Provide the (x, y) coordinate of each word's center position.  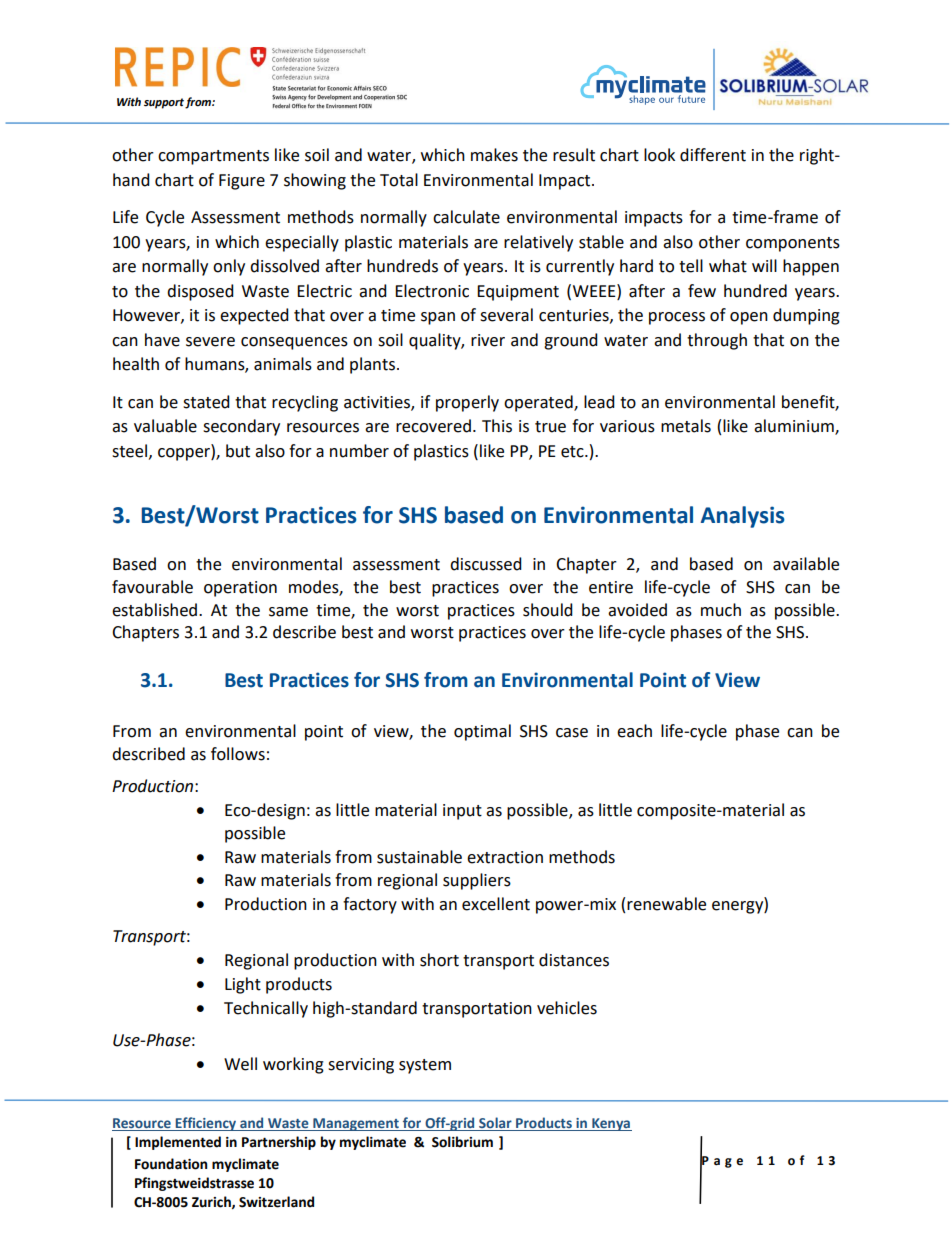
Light (243, 985)
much (721, 610)
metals (686, 426)
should (548, 610)
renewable (666, 904)
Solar (495, 1124)
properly (467, 403)
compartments (213, 157)
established (156, 610)
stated (206, 402)
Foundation (171, 1164)
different (713, 155)
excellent (496, 904)
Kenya (611, 1124)
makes (494, 155)
